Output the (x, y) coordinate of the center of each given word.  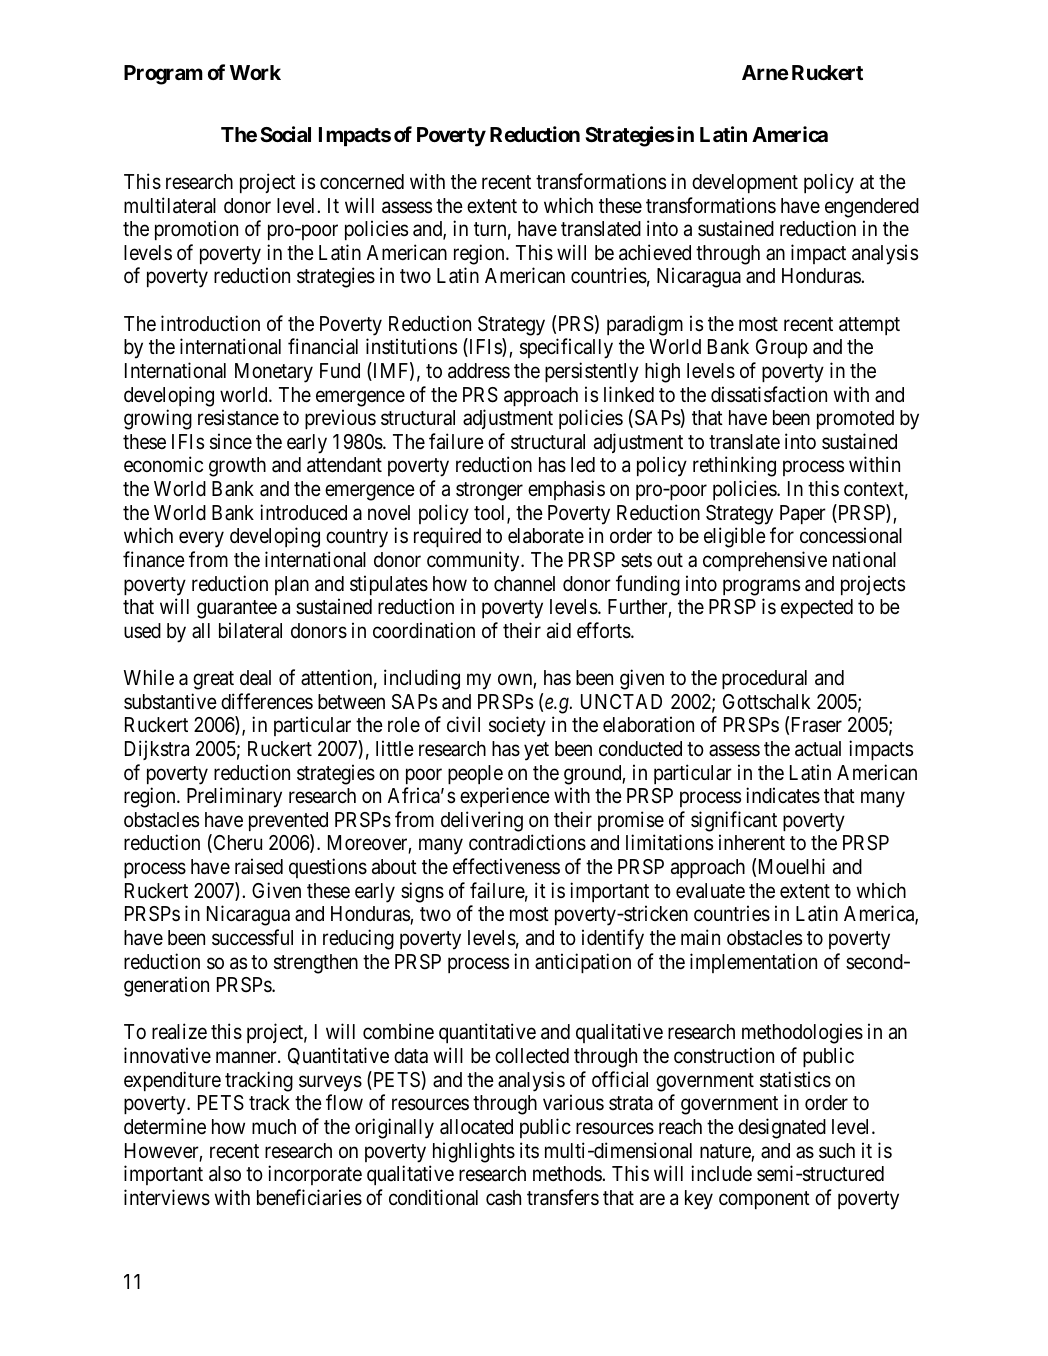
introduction (210, 323)
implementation (753, 963)
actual (818, 749)
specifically (566, 348)
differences (267, 701)
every (201, 540)
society (517, 726)
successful (252, 937)
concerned (362, 182)
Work (255, 72)
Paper (803, 514)
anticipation (583, 963)
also (225, 1174)
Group (782, 348)
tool (491, 514)
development (745, 183)
